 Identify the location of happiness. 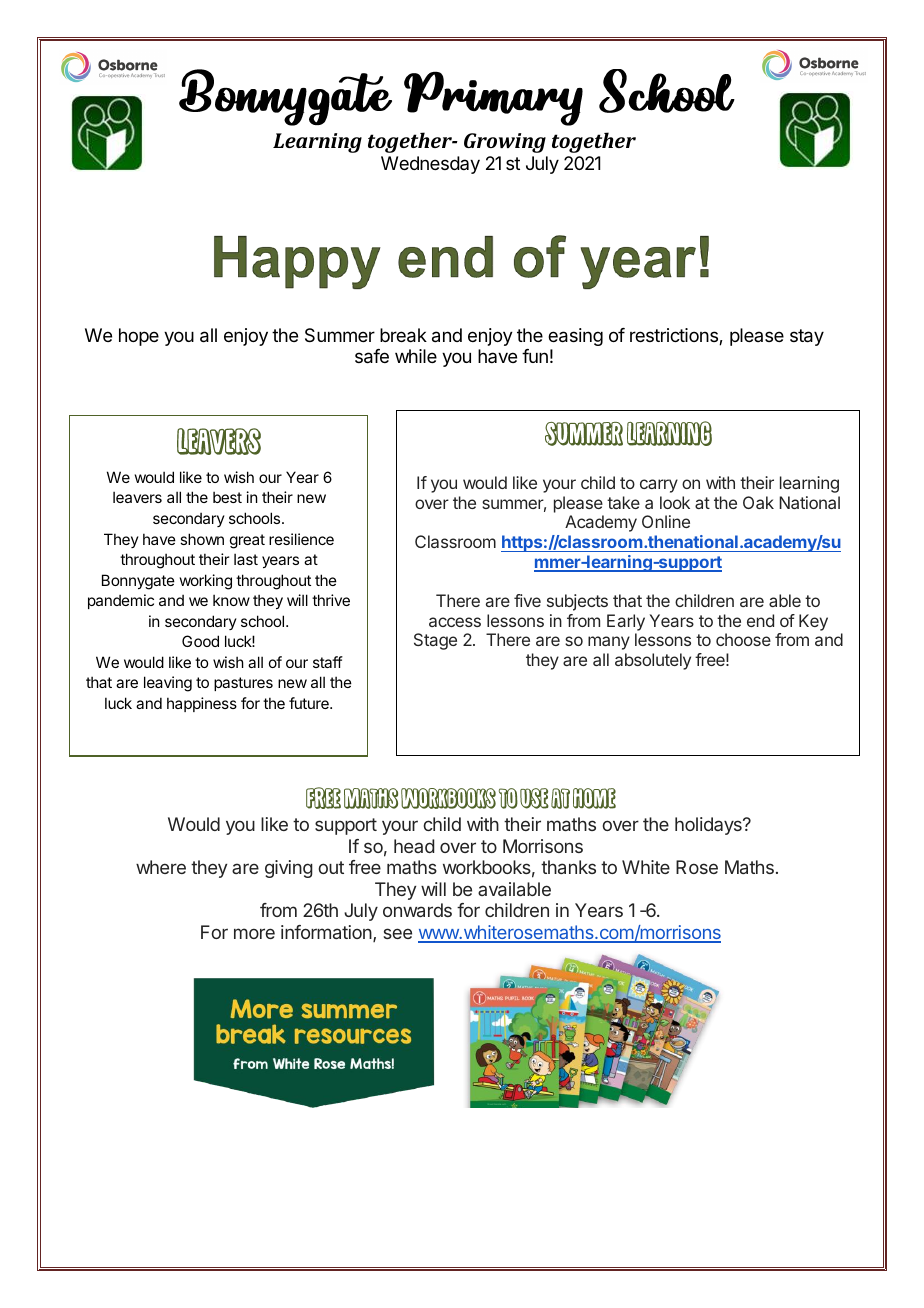
(202, 704).
